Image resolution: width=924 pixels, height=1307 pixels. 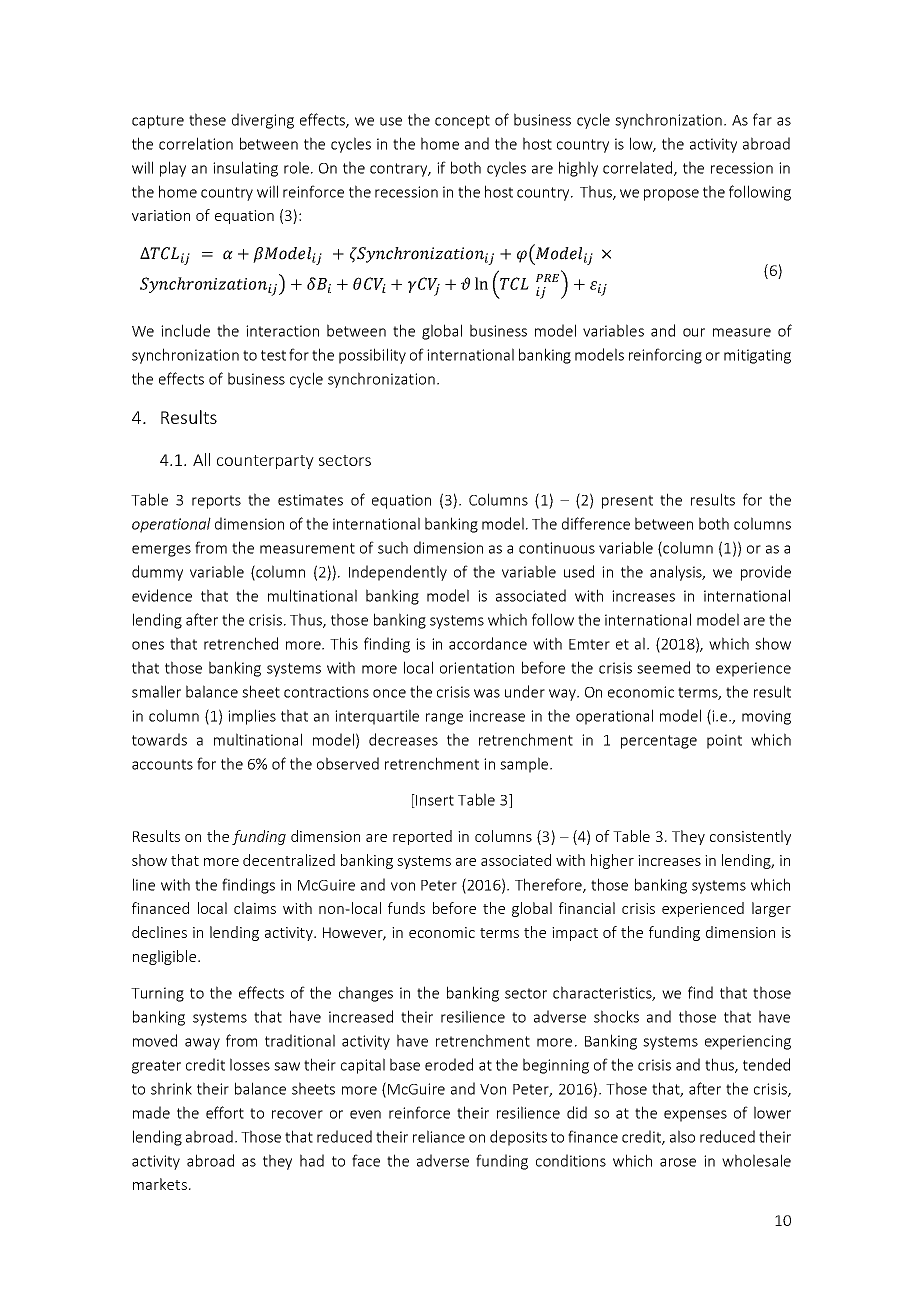 What do you see at coordinates (671, 195) in the document?
I see `propose` at bounding box center [671, 195].
